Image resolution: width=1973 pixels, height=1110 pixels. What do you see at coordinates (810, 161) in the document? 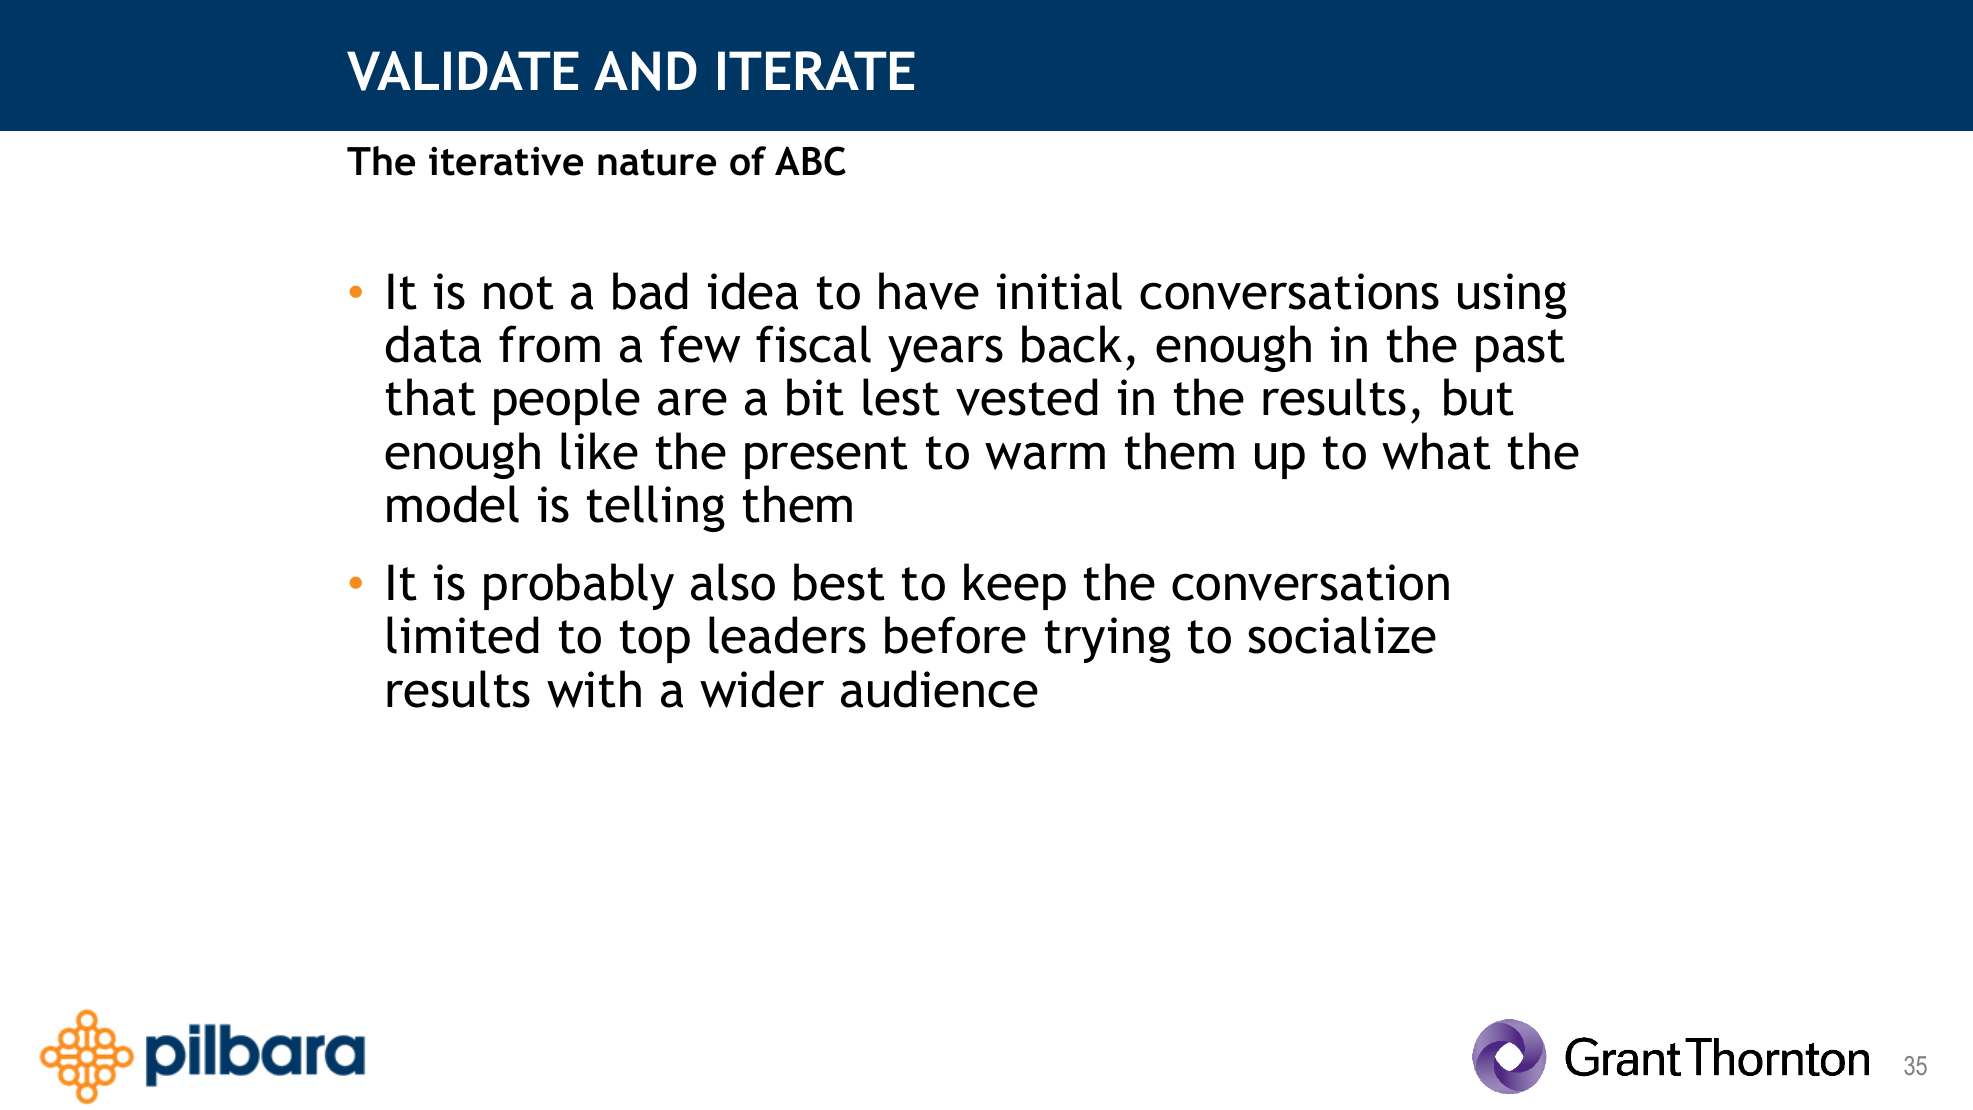
I see `ABC` at bounding box center [810, 161].
